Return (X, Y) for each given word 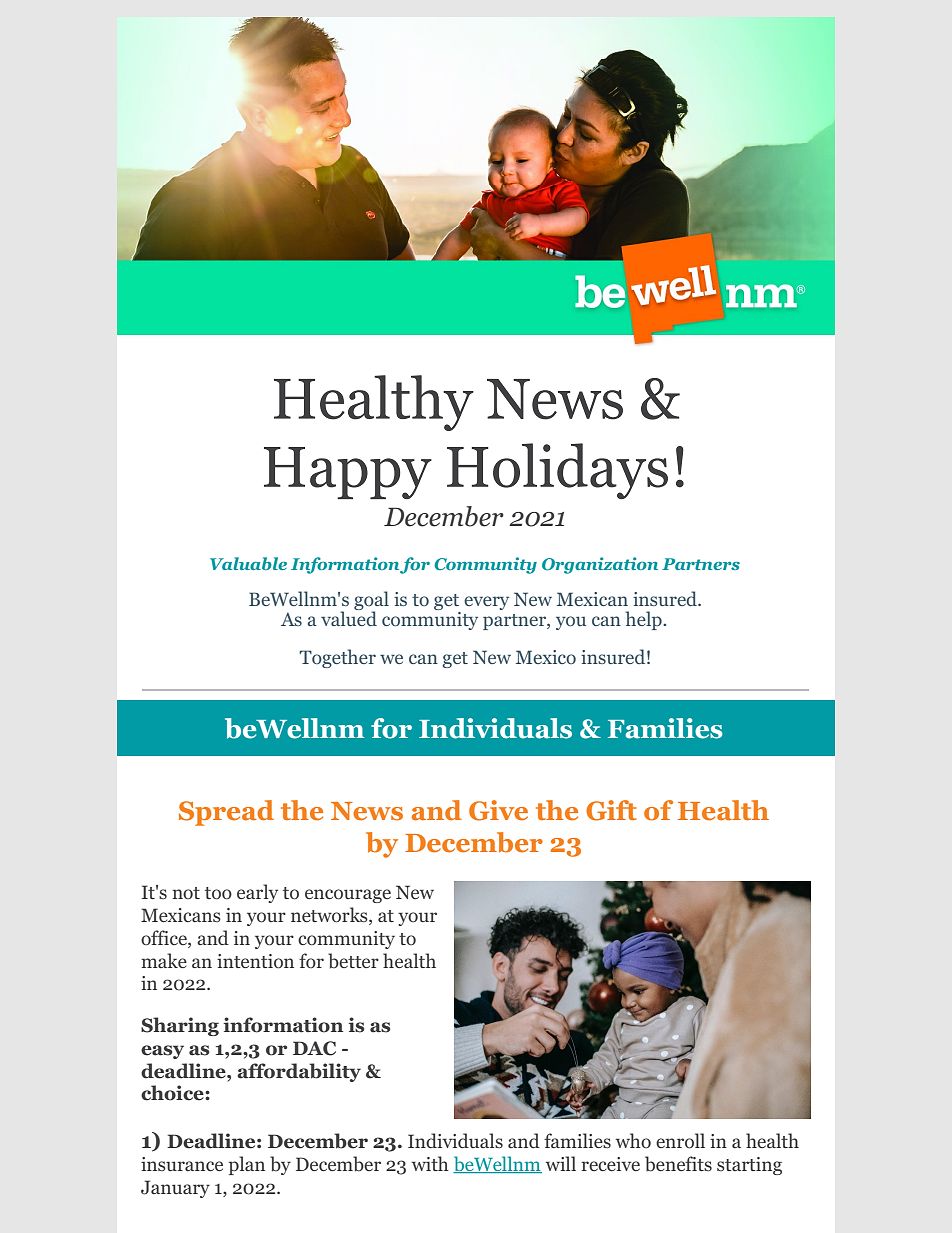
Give (498, 810)
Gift (611, 810)
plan (247, 1165)
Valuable (248, 563)
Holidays (557, 471)
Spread (226, 813)
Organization (600, 565)
